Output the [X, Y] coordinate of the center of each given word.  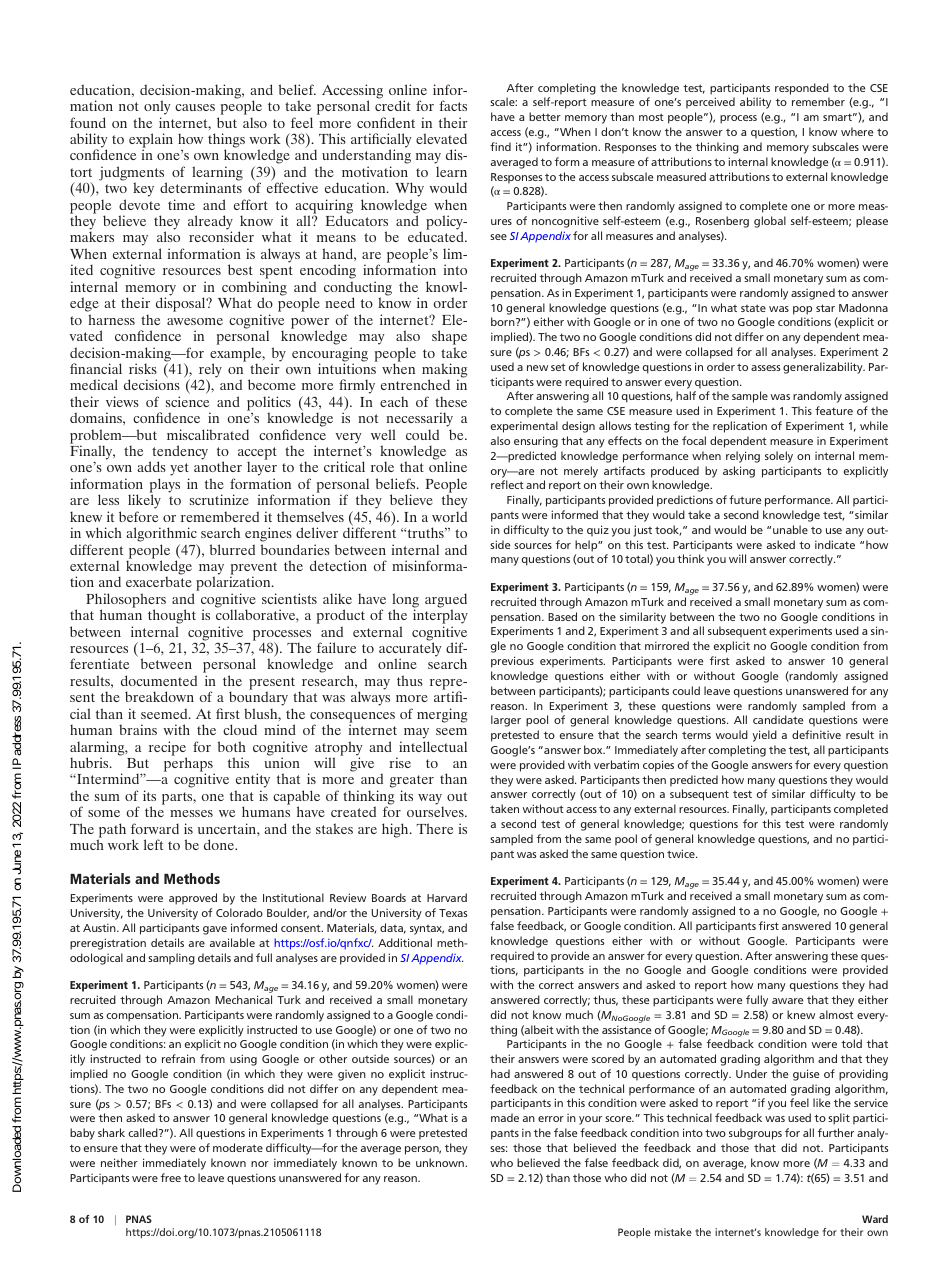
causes [195, 107]
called [144, 1132]
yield [764, 736]
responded [802, 89]
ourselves [436, 811]
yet [179, 471]
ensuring [536, 442]
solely [779, 457]
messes [191, 813]
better [545, 116]
